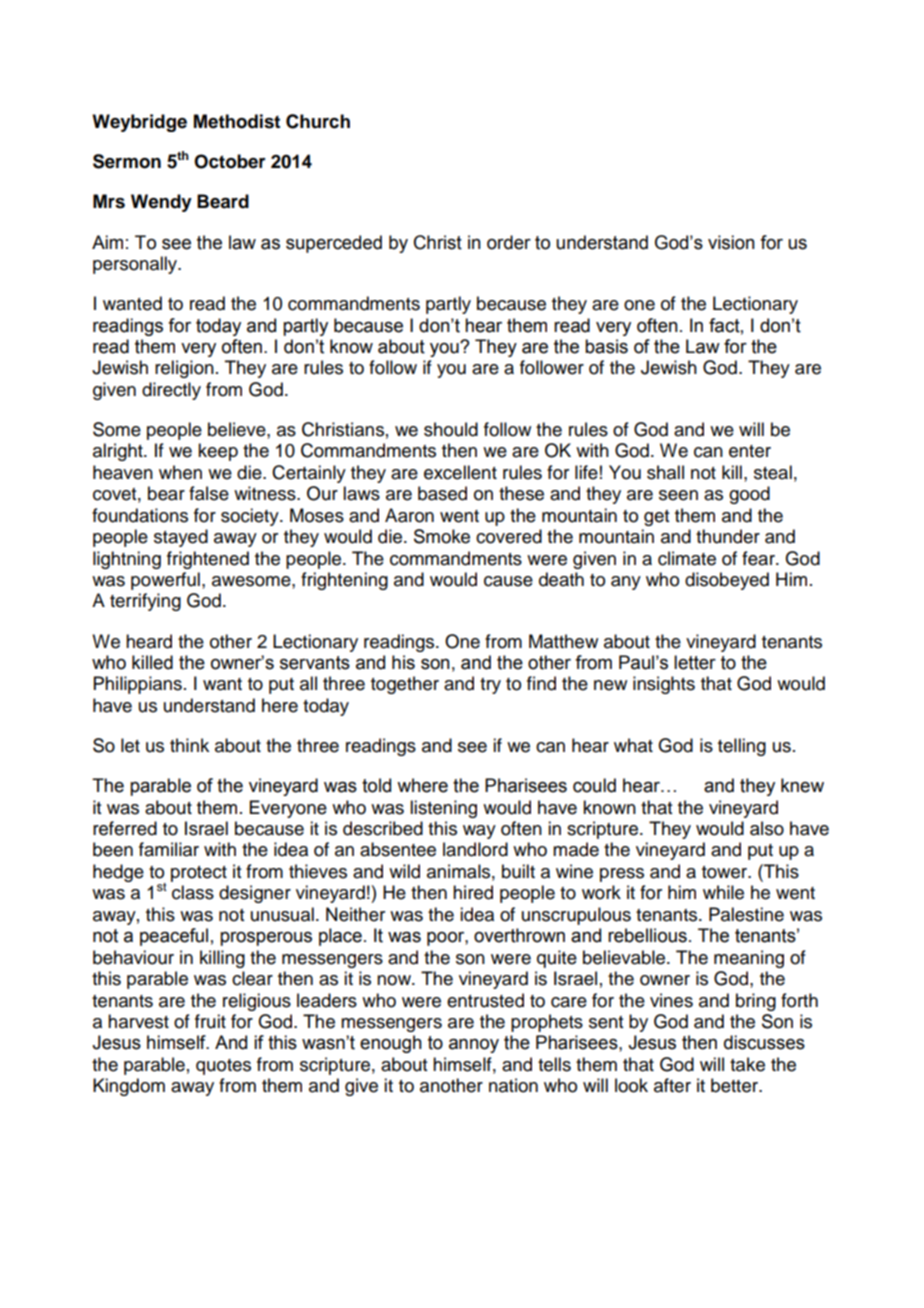 This image has height=1308, width=924. What do you see at coordinates (747, 1064) in the image?
I see `take` at bounding box center [747, 1064].
